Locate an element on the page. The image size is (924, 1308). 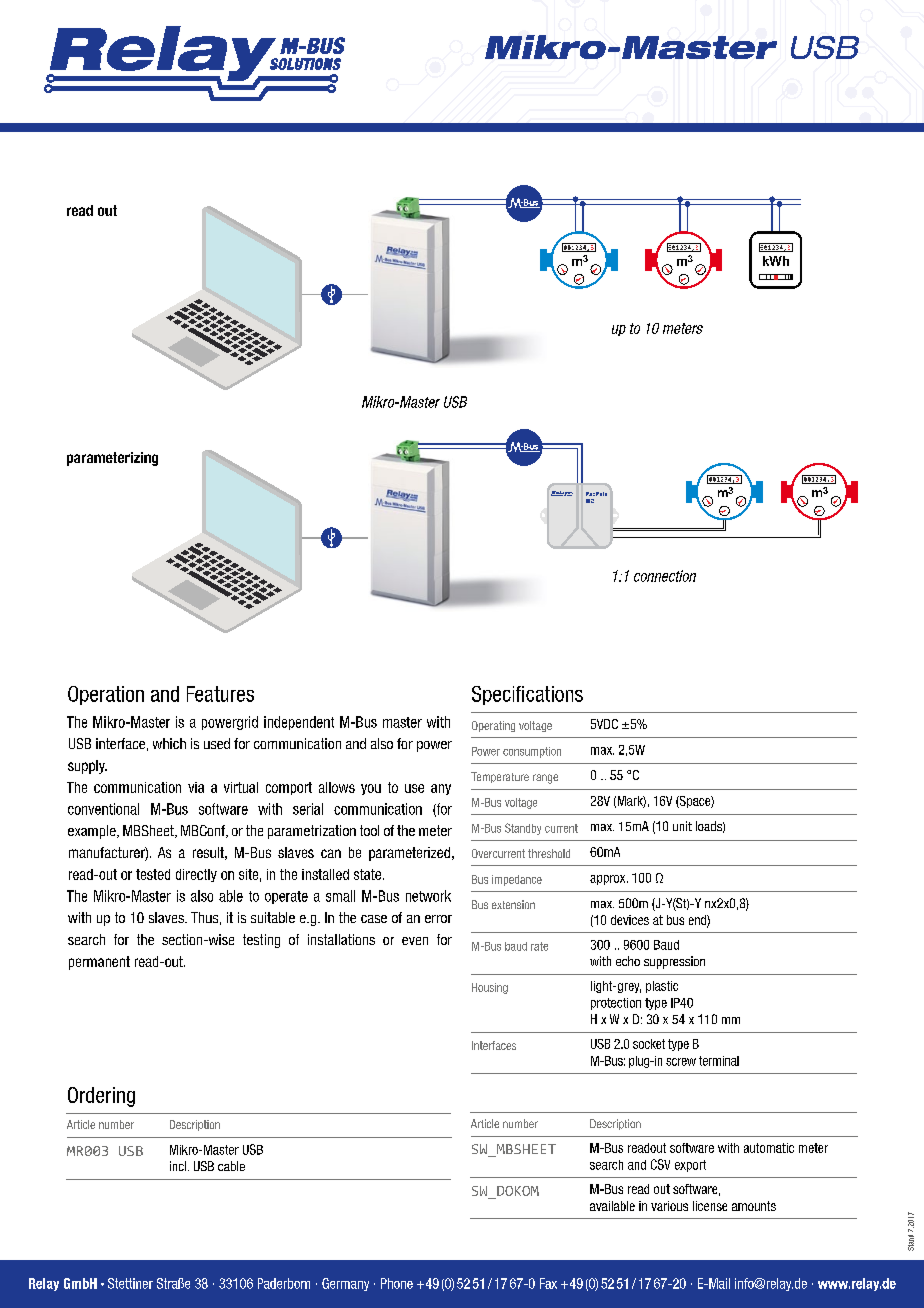
Paderborn is located at coordinates (284, 1283).
